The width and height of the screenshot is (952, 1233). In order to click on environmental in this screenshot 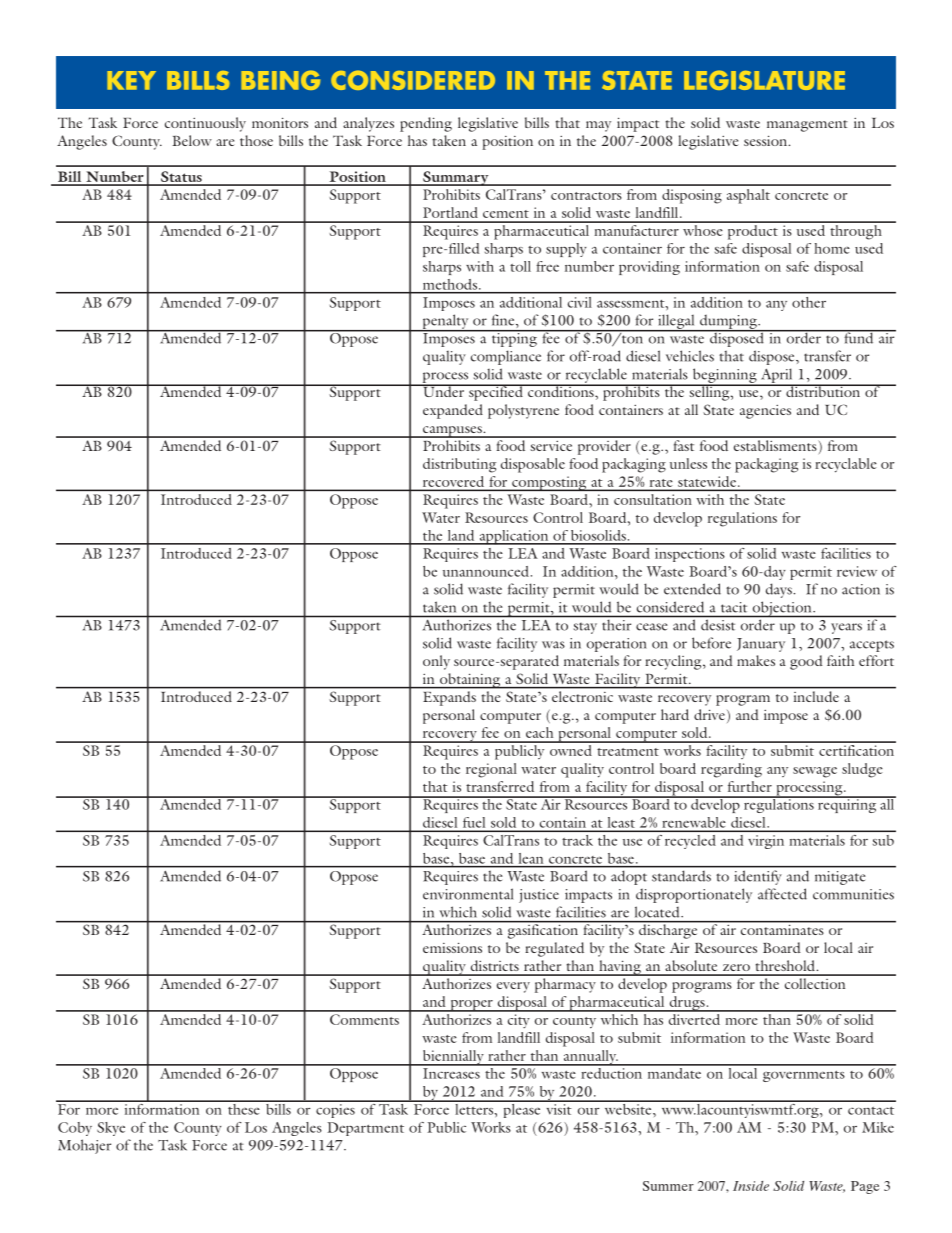, I will do `click(468, 894)`.
